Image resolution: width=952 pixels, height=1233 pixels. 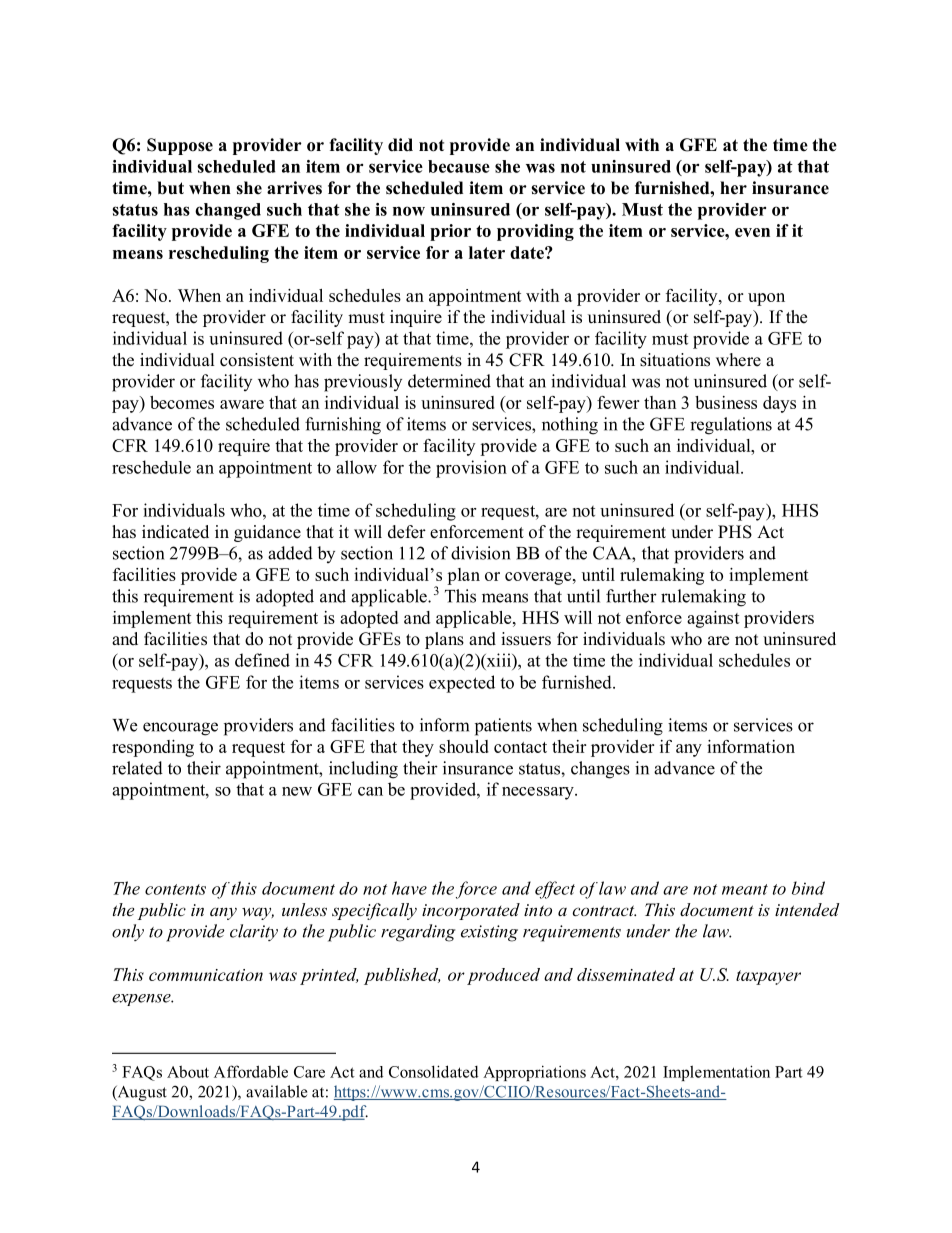 I want to click on against, so click(x=713, y=619).
